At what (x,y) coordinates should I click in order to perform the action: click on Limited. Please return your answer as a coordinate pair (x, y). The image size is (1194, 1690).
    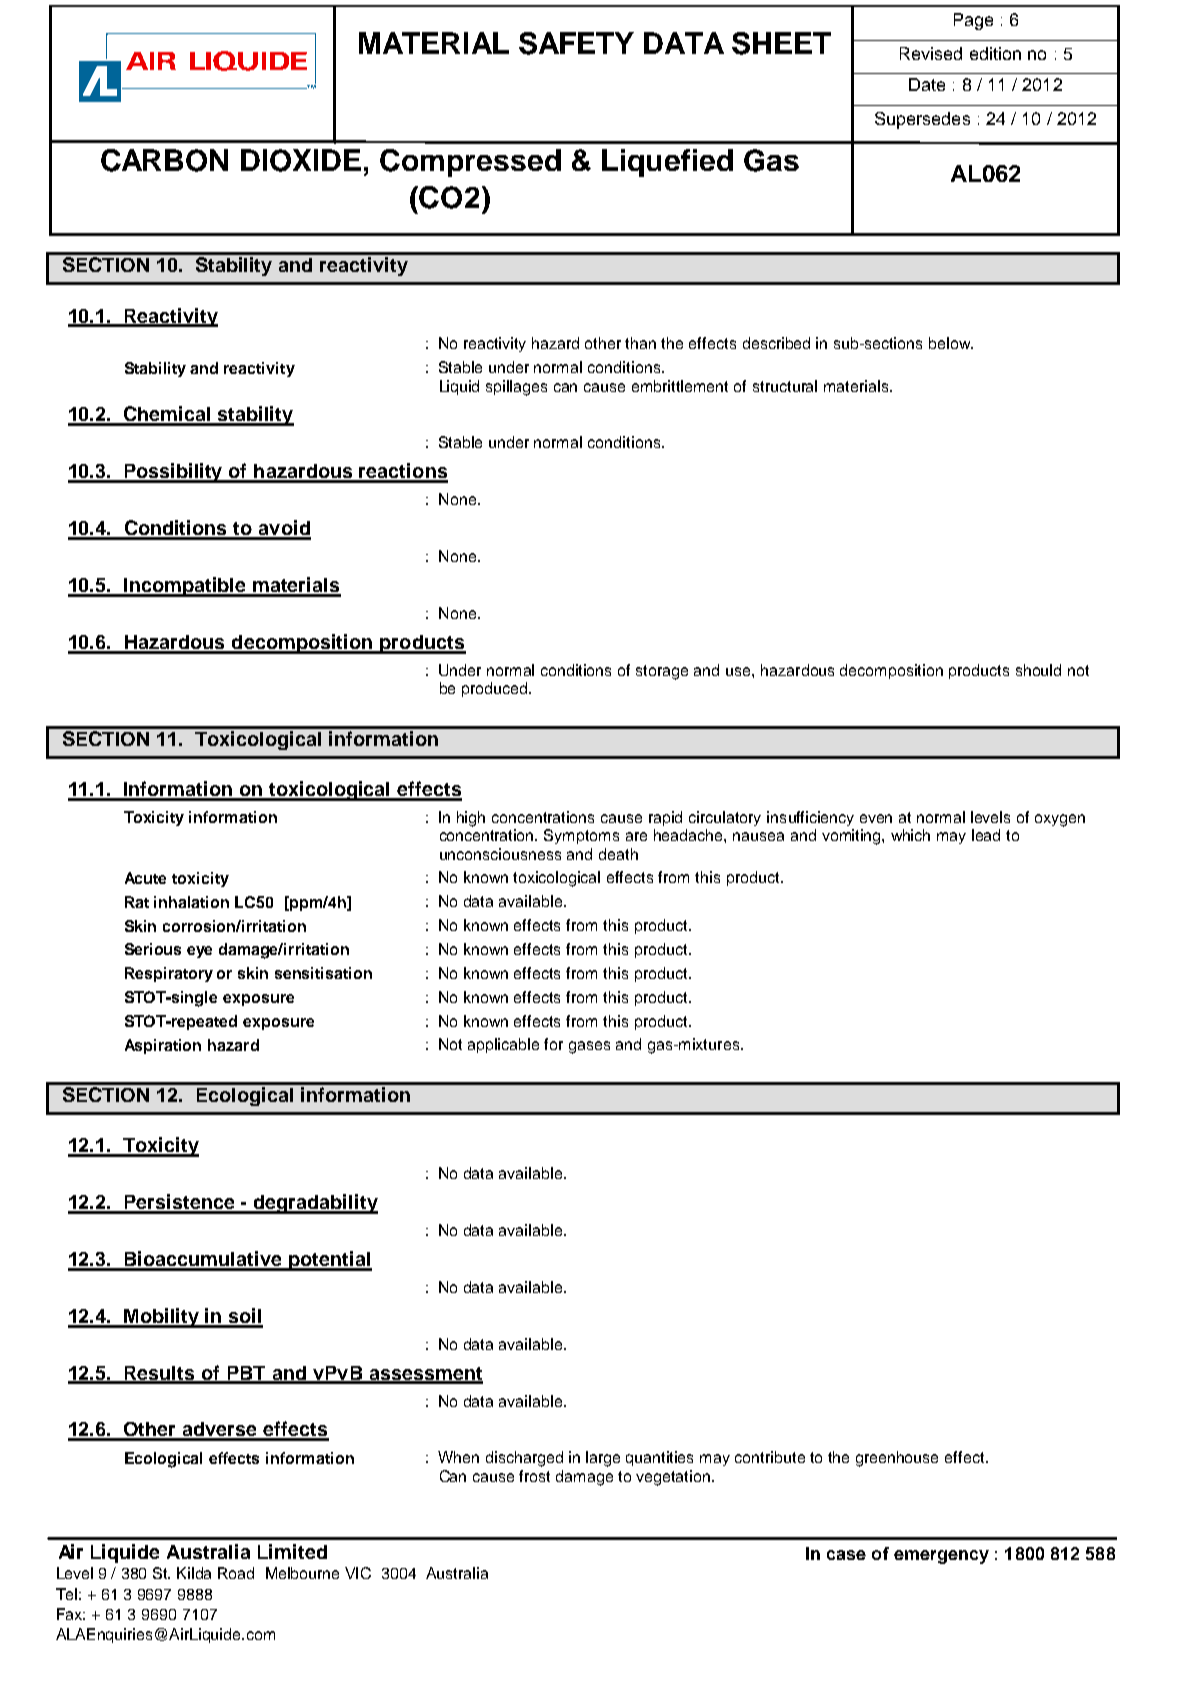
    Looking at the image, I should click on (292, 1551).
